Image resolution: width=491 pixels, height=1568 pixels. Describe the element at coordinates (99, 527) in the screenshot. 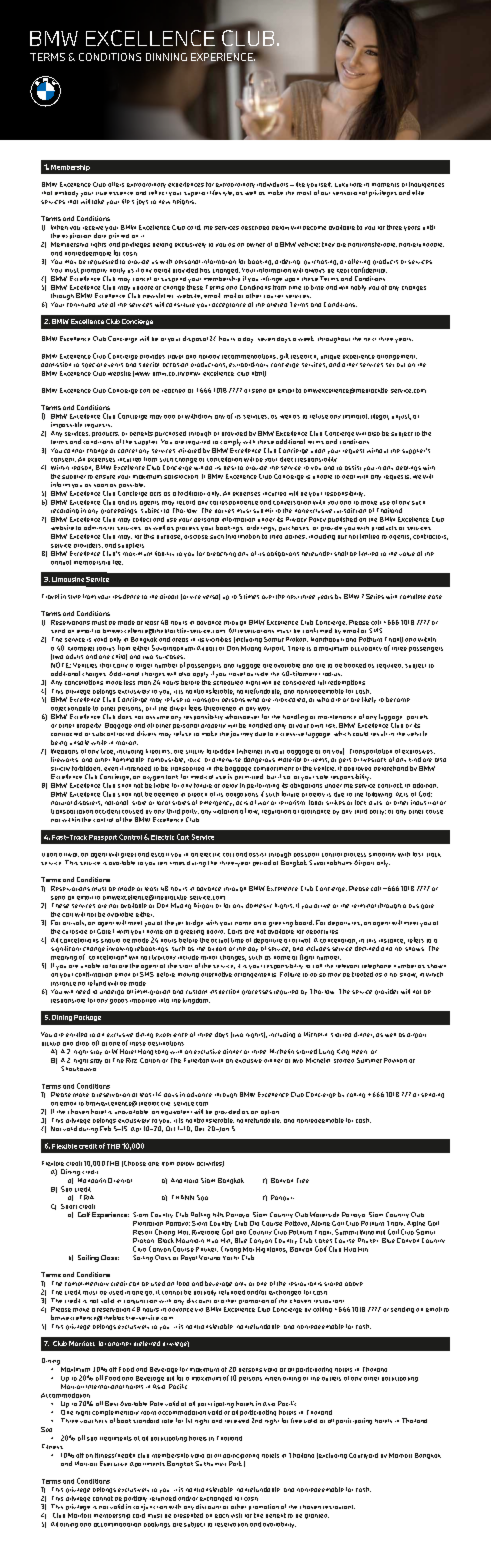

I see `administer` at that location.
